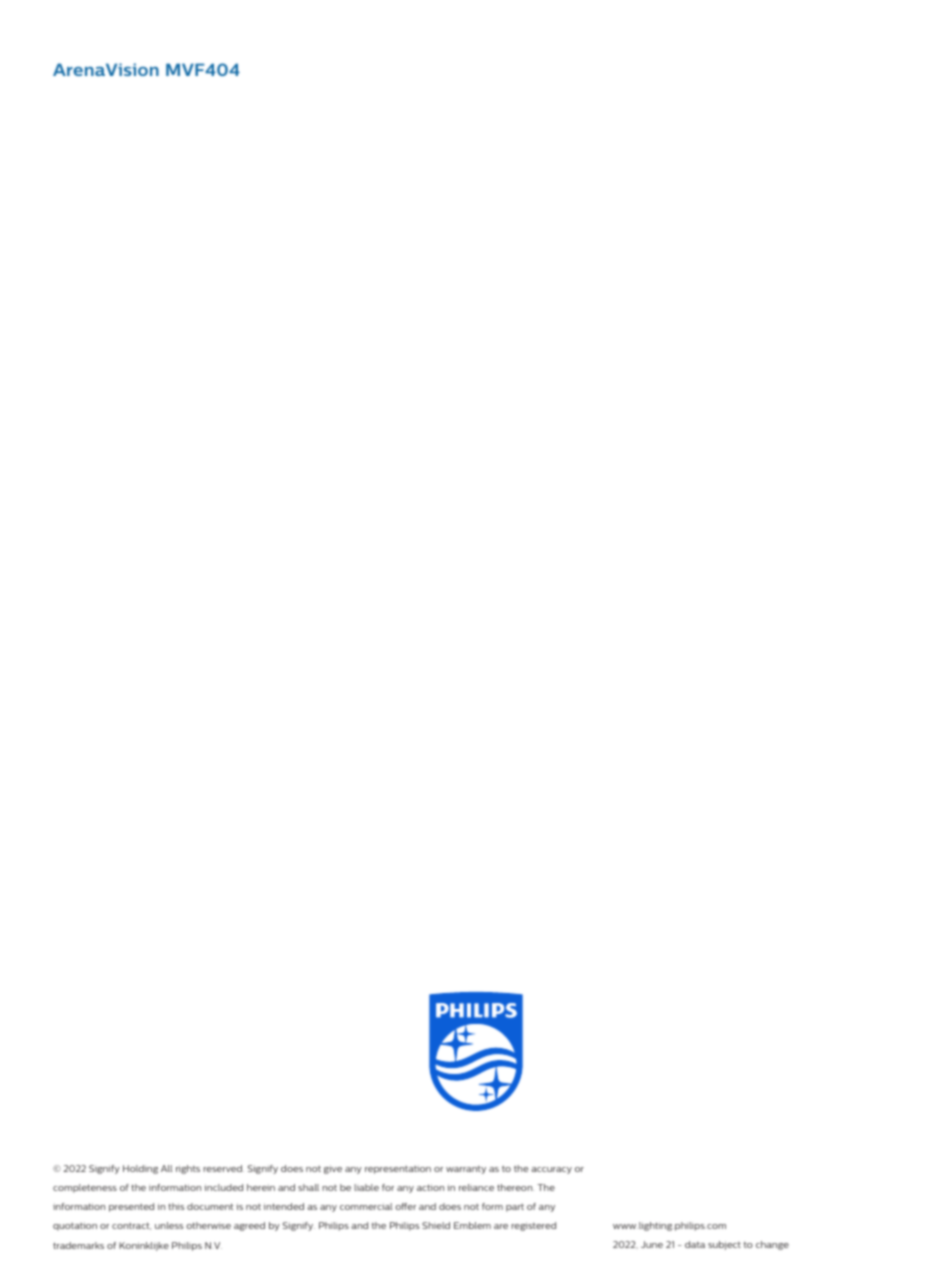 This screenshot has height=1265, width=952. What do you see at coordinates (398, 1169) in the screenshot?
I see `representation` at bounding box center [398, 1169].
